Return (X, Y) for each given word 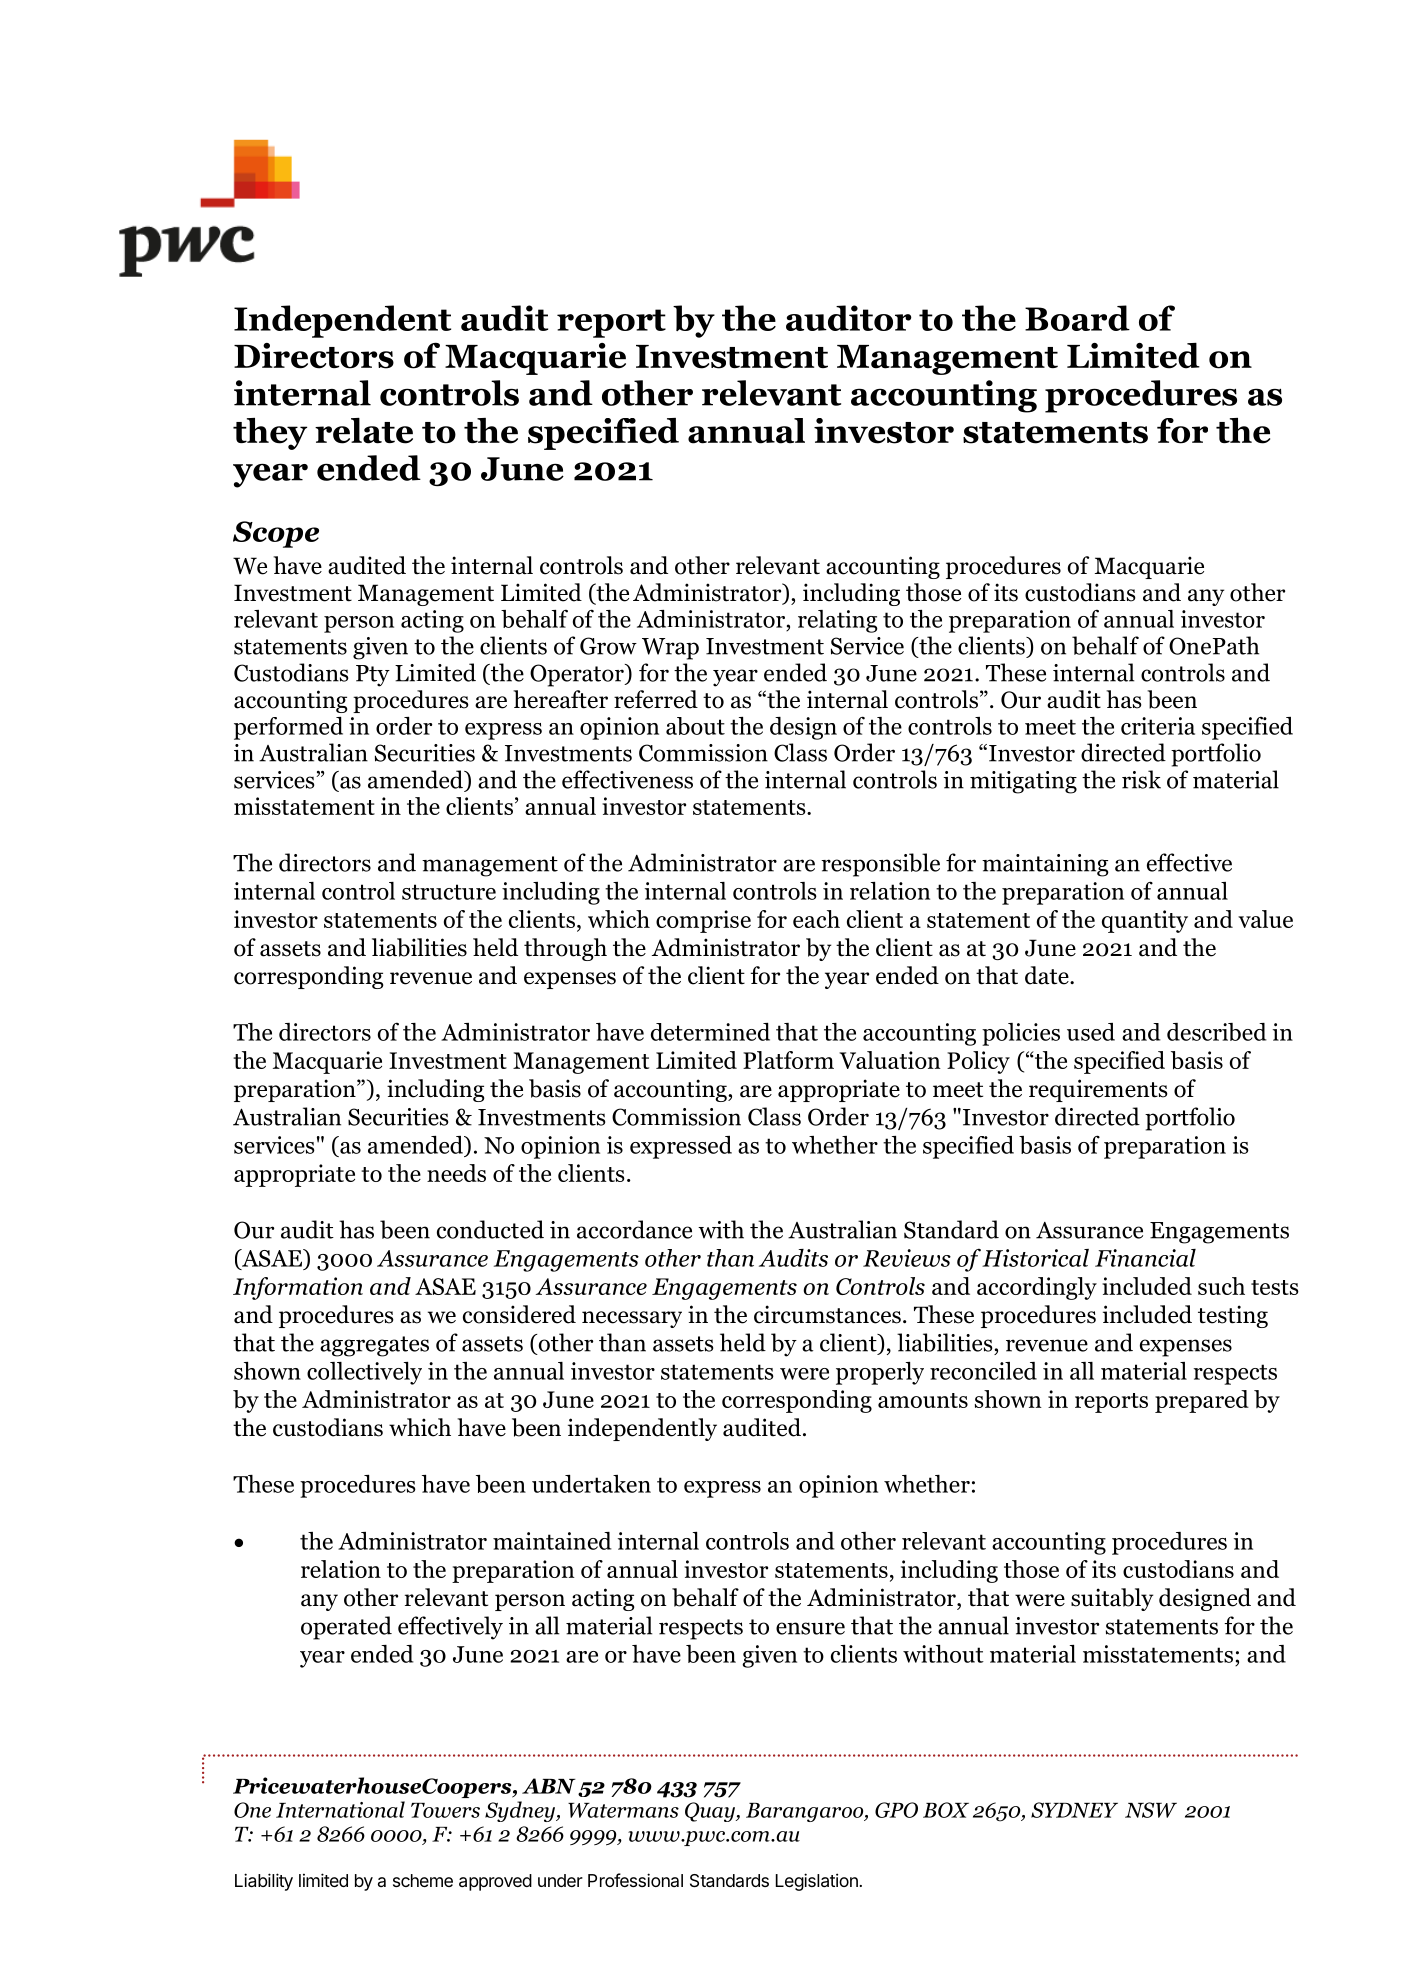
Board (1077, 318)
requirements (1098, 1090)
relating (838, 621)
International (340, 1809)
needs (456, 1173)
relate (364, 431)
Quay (711, 1812)
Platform (788, 1060)
